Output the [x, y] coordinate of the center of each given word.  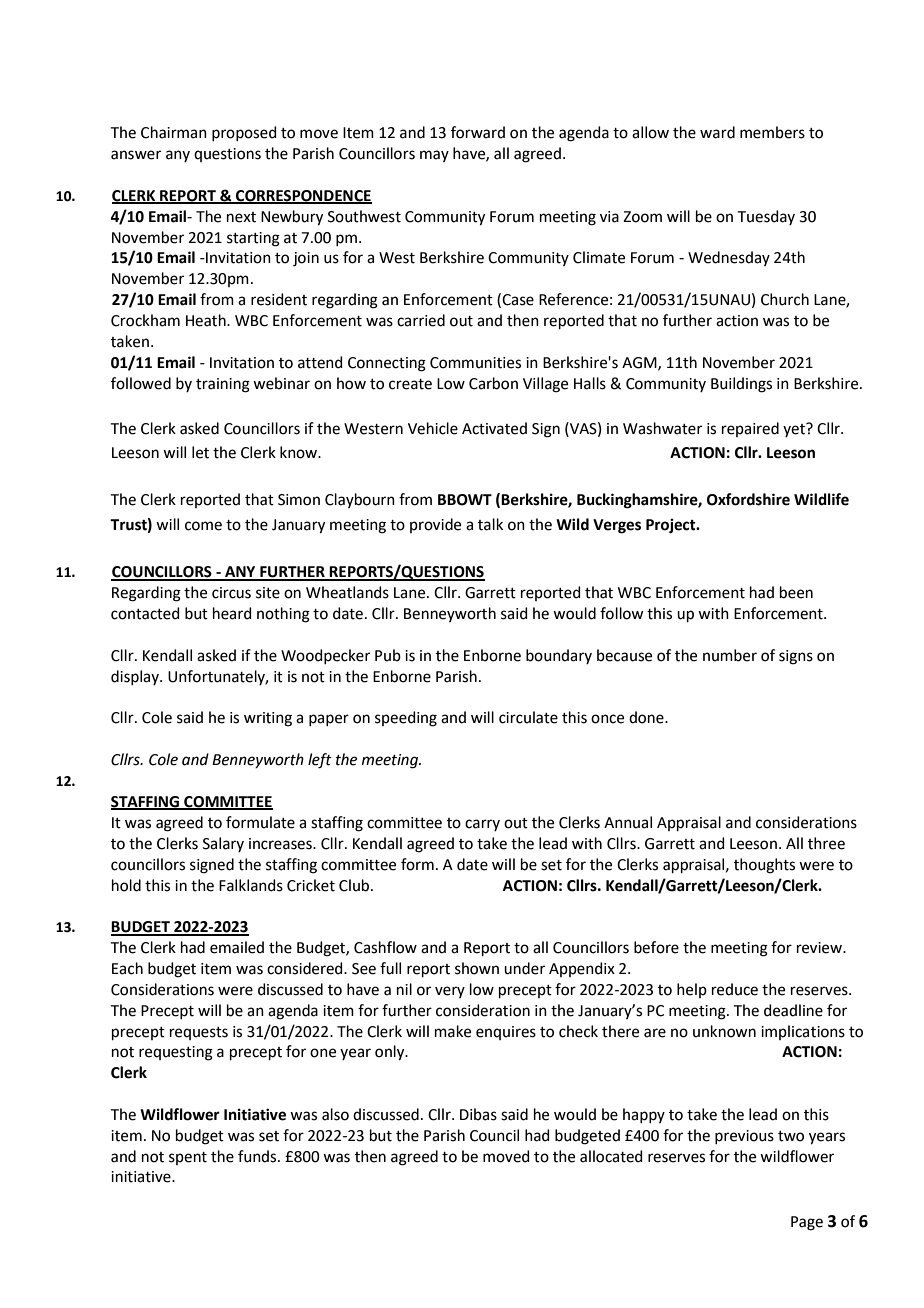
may [434, 156]
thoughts [764, 866]
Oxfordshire [748, 499]
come [203, 526]
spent [188, 1158]
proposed [244, 133]
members [772, 132]
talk [490, 524]
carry [482, 825]
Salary [223, 844]
